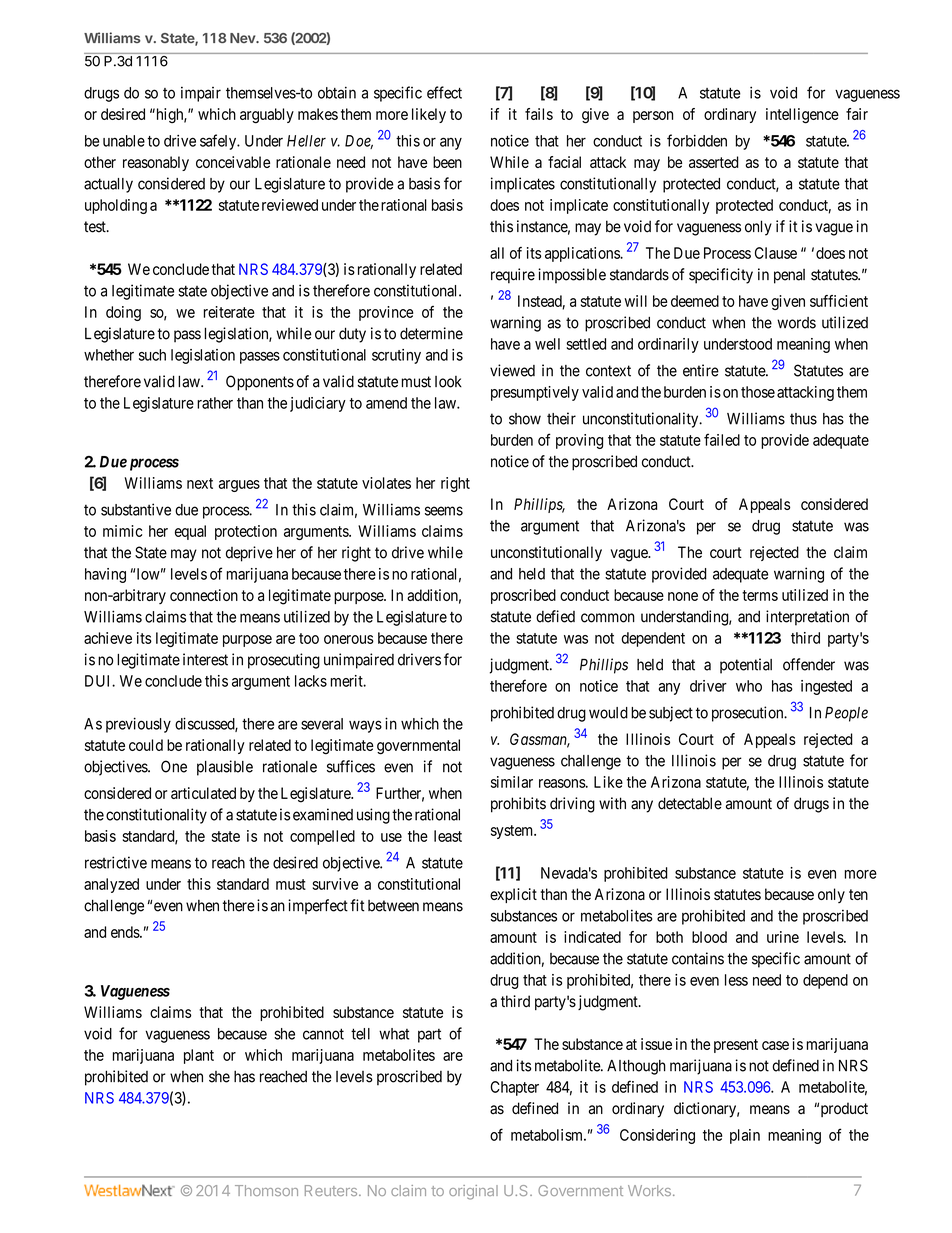  Describe the element at coordinates (746, 666) in the screenshot. I see `potential` at that location.
